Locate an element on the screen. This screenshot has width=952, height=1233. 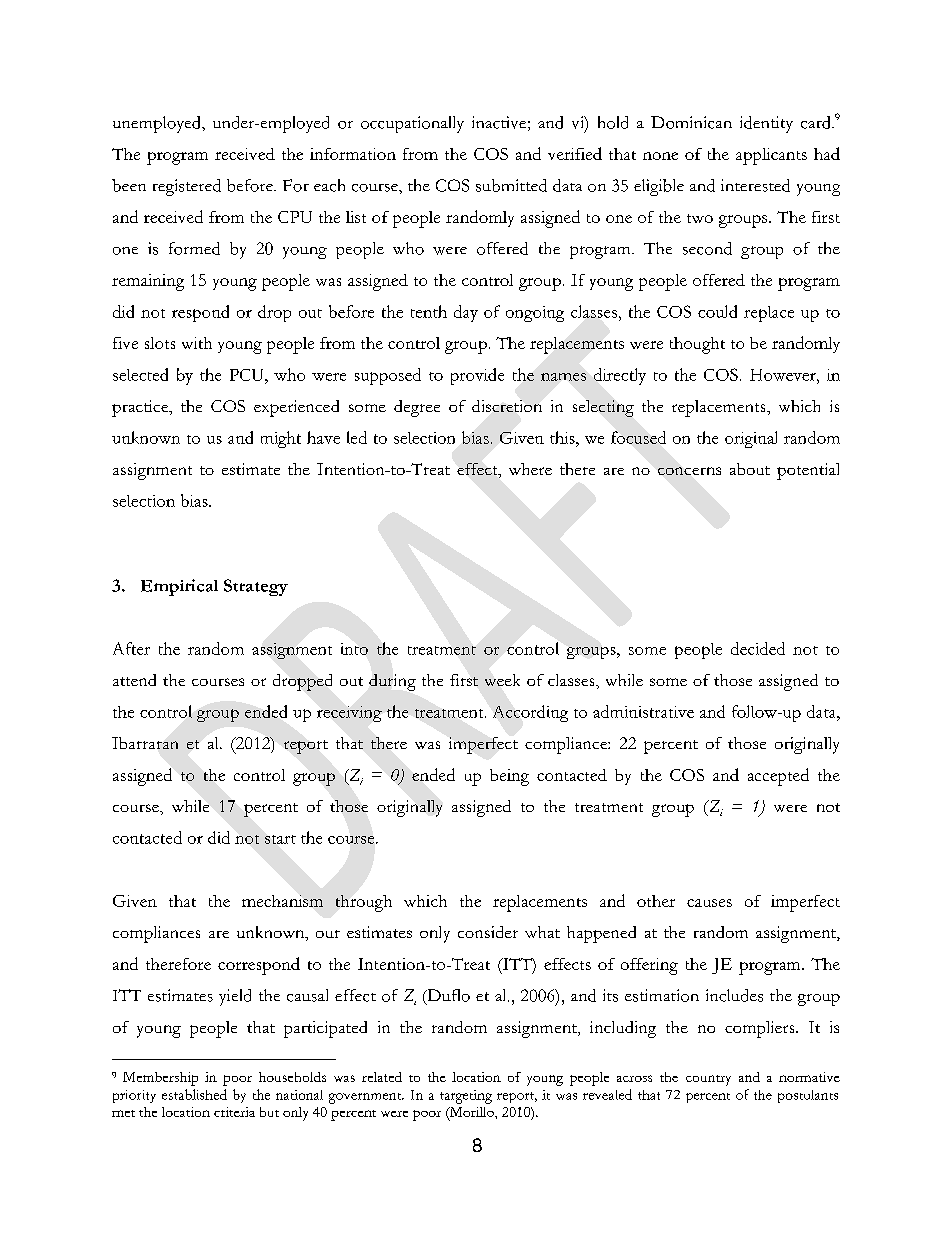
decided is located at coordinates (758, 648).
